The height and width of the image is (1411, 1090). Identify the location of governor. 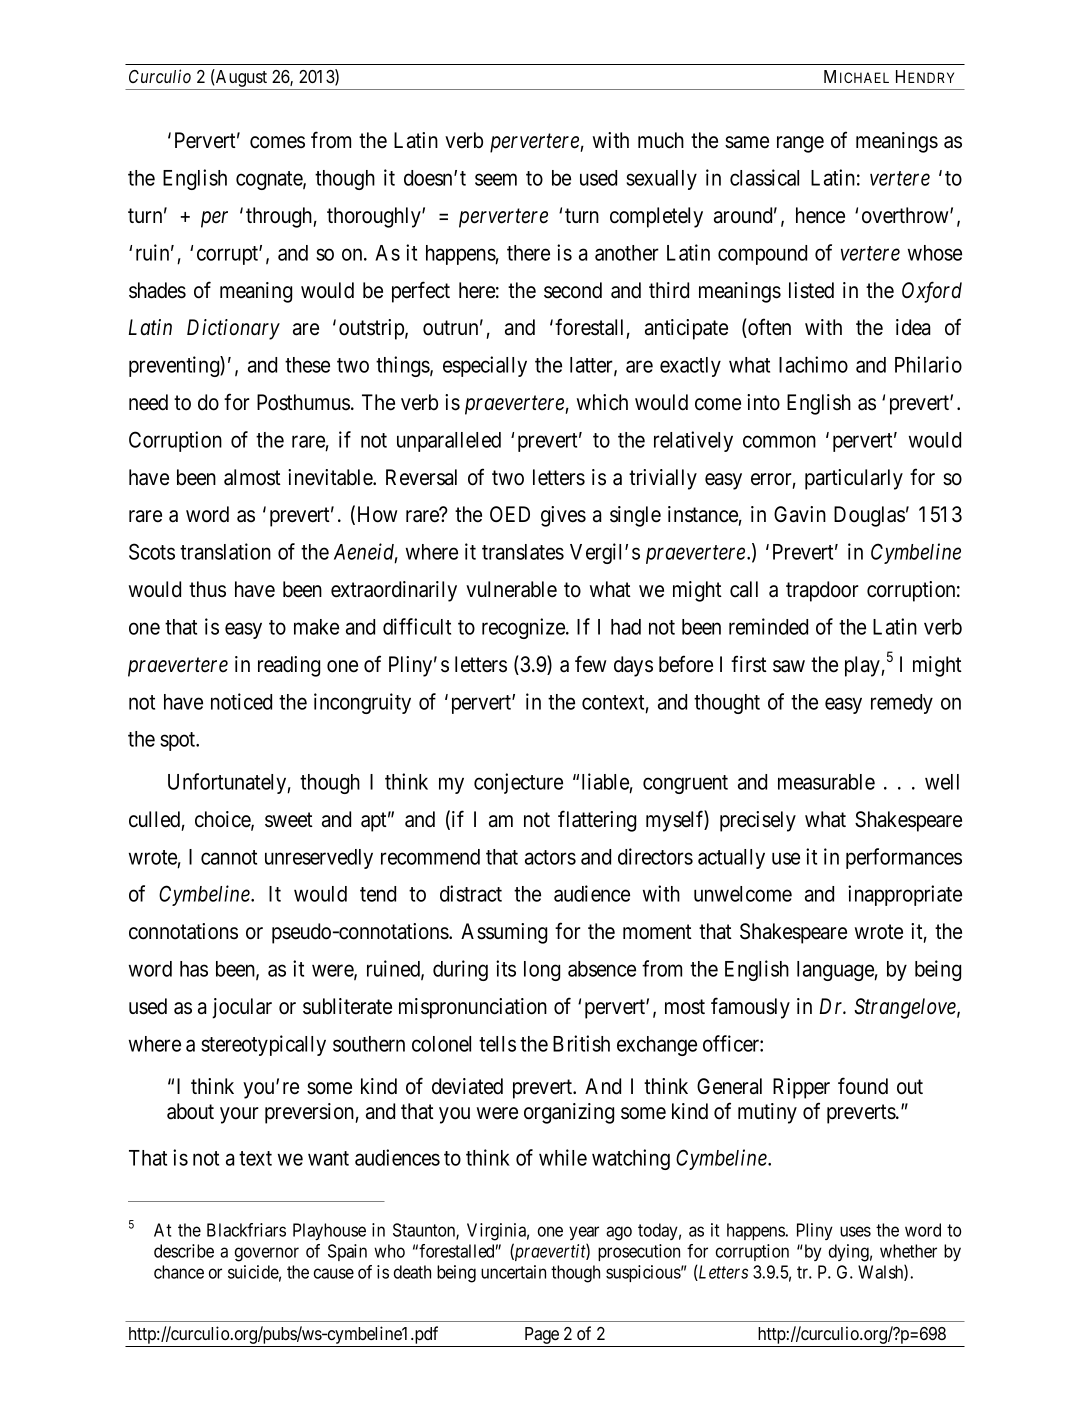
(267, 1254).
